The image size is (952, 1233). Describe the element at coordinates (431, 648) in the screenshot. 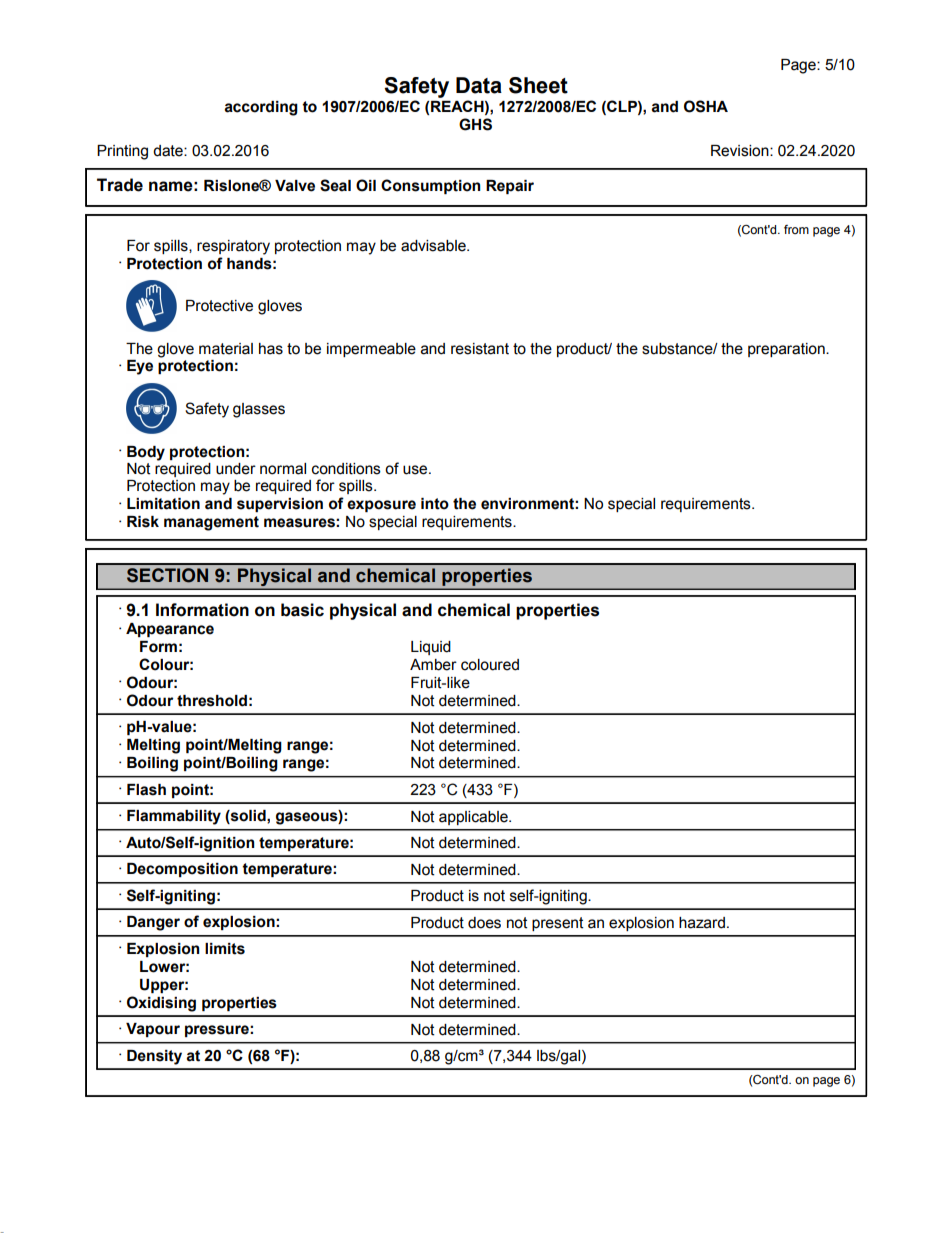

I see `Liquid` at that location.
